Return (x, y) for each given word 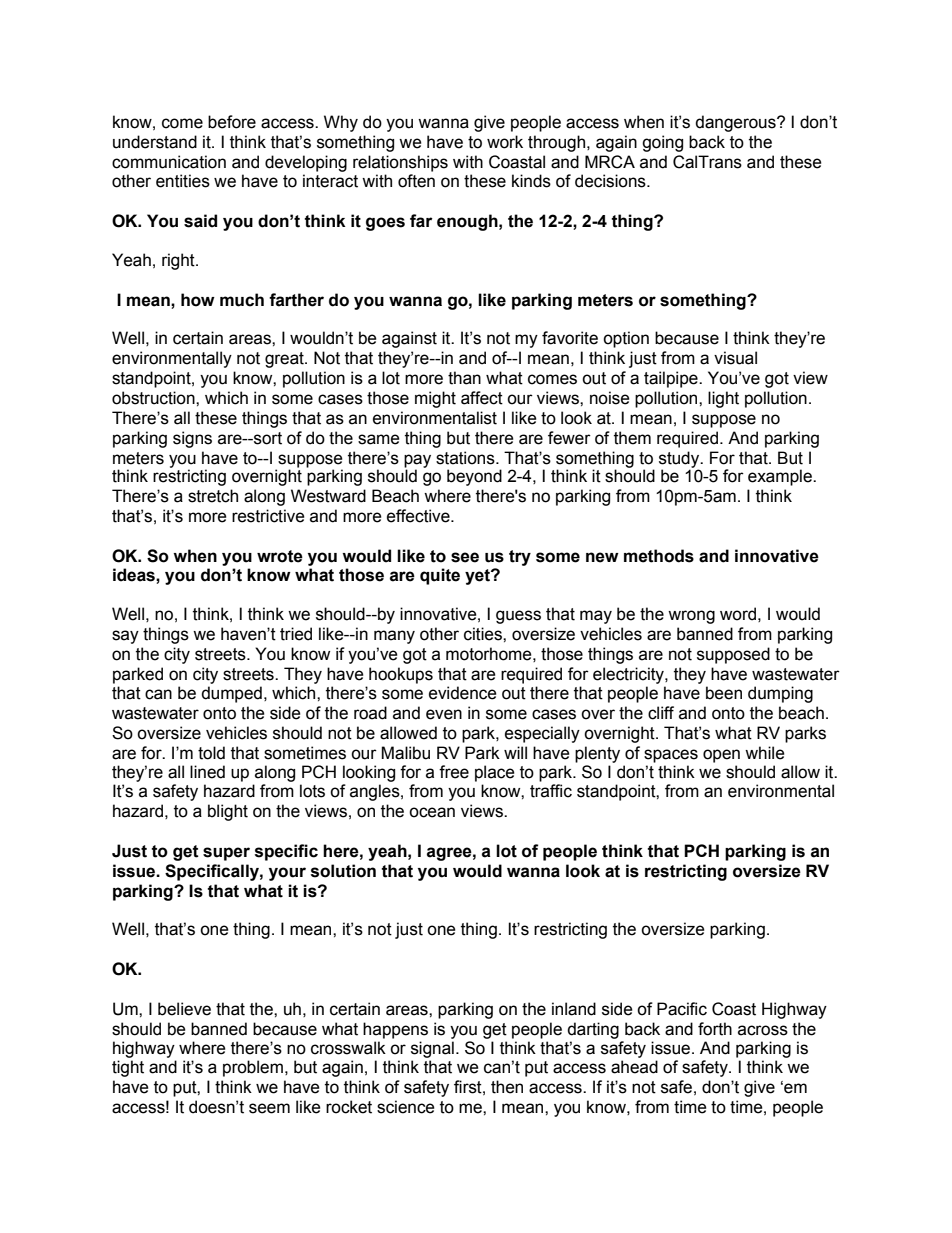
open (721, 756)
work (505, 142)
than (464, 378)
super (226, 854)
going (662, 143)
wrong (691, 617)
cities (484, 634)
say (125, 637)
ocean (432, 812)
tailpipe (672, 379)
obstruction (154, 398)
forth (715, 1029)
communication (169, 162)
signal (432, 1049)
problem (253, 1068)
